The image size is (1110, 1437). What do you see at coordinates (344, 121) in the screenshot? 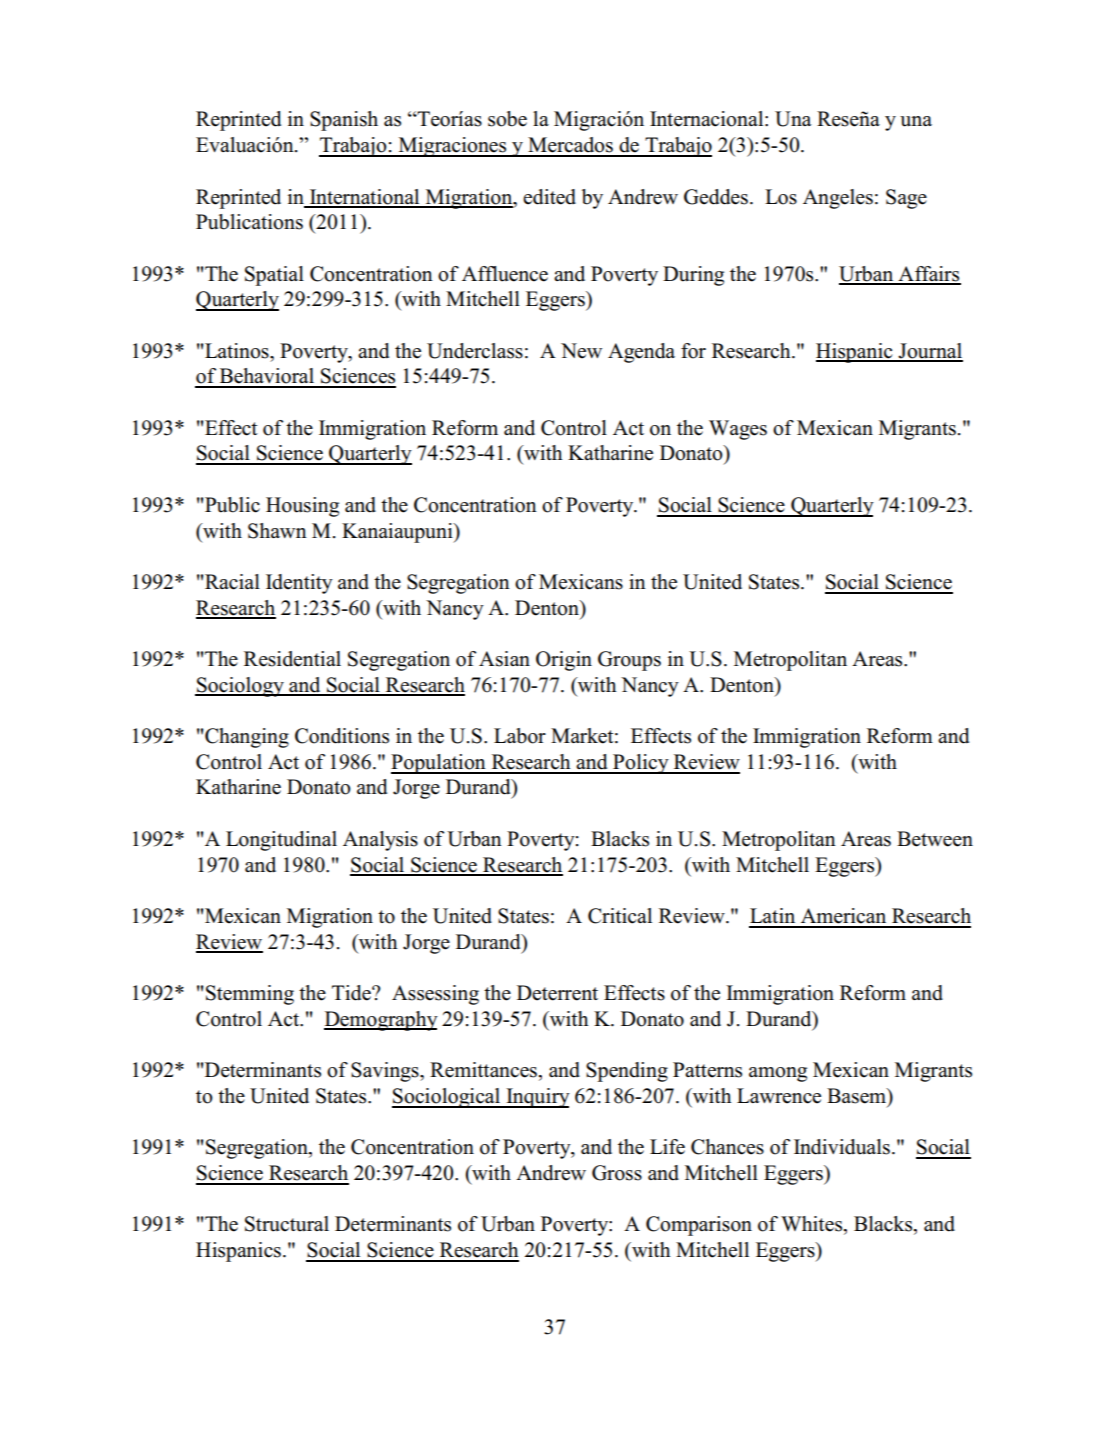
I see `Spanish` at bounding box center [344, 121].
